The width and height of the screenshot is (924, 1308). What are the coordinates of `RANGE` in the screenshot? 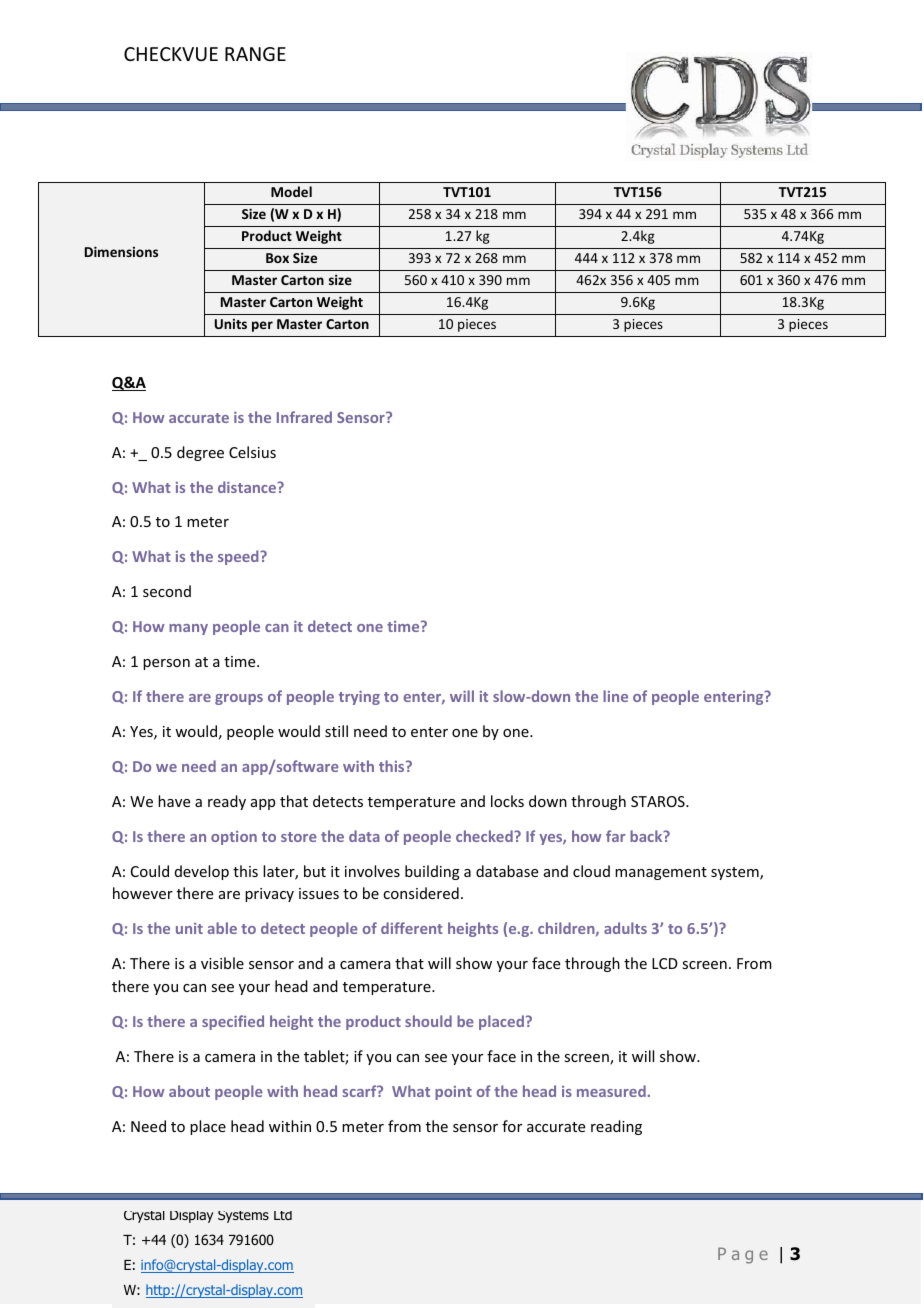 It's located at (255, 54).
